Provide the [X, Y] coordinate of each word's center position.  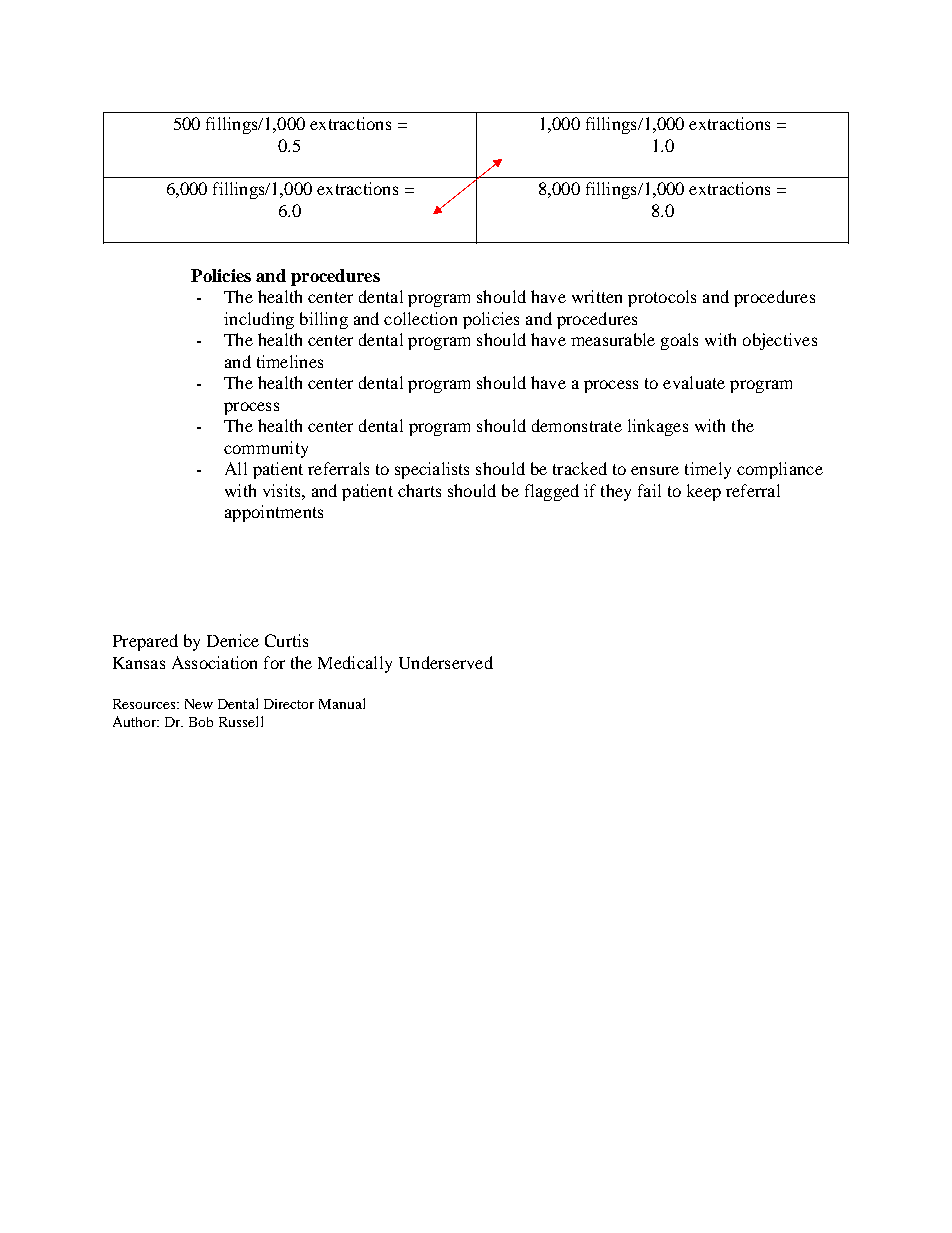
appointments [274, 513]
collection [420, 318]
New [199, 704]
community [266, 449]
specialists [432, 470]
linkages [658, 427]
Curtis [286, 640]
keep [704, 492]
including [259, 320]
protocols [662, 298]
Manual [342, 703]
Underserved [446, 662]
